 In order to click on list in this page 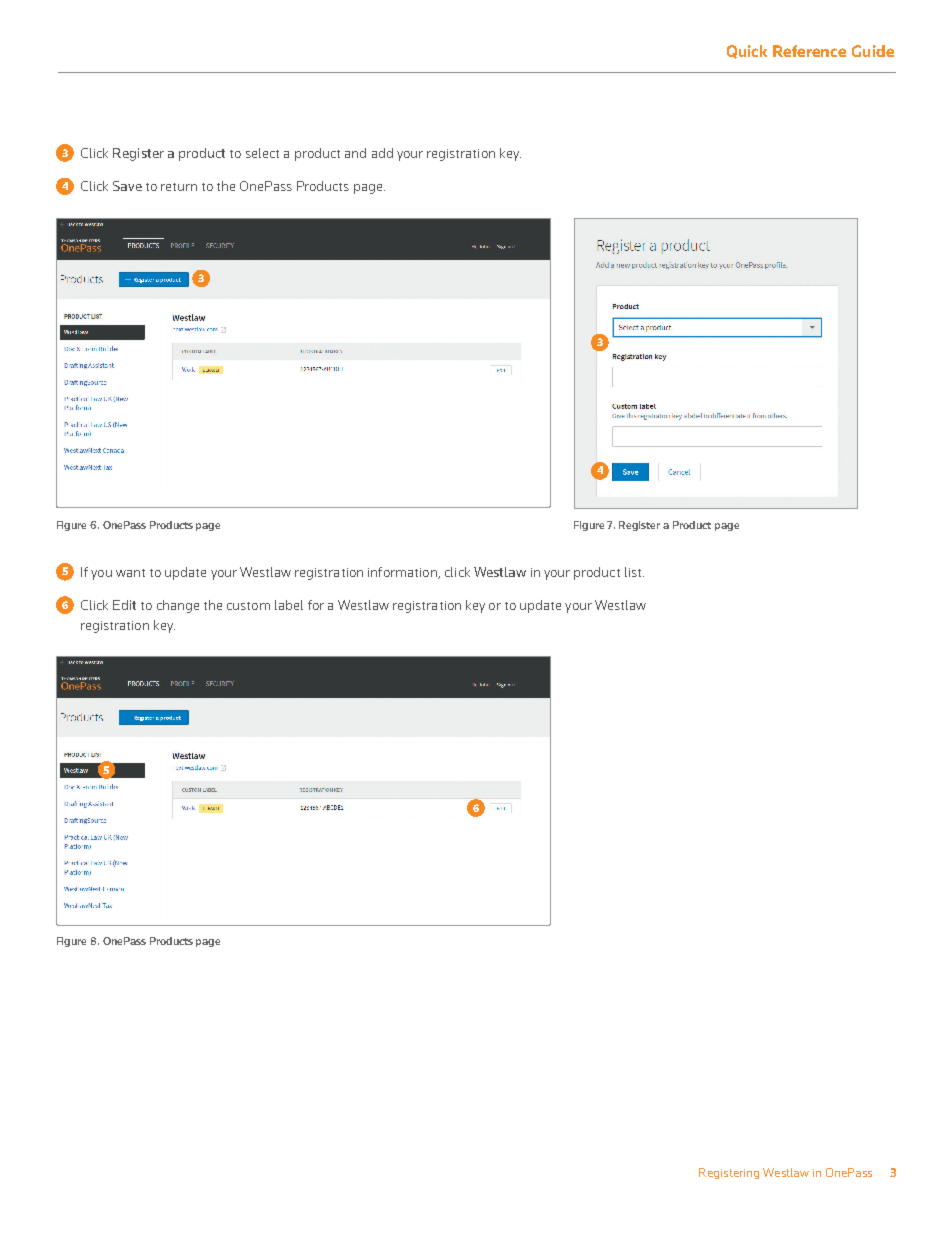, I will do `click(634, 572)`.
